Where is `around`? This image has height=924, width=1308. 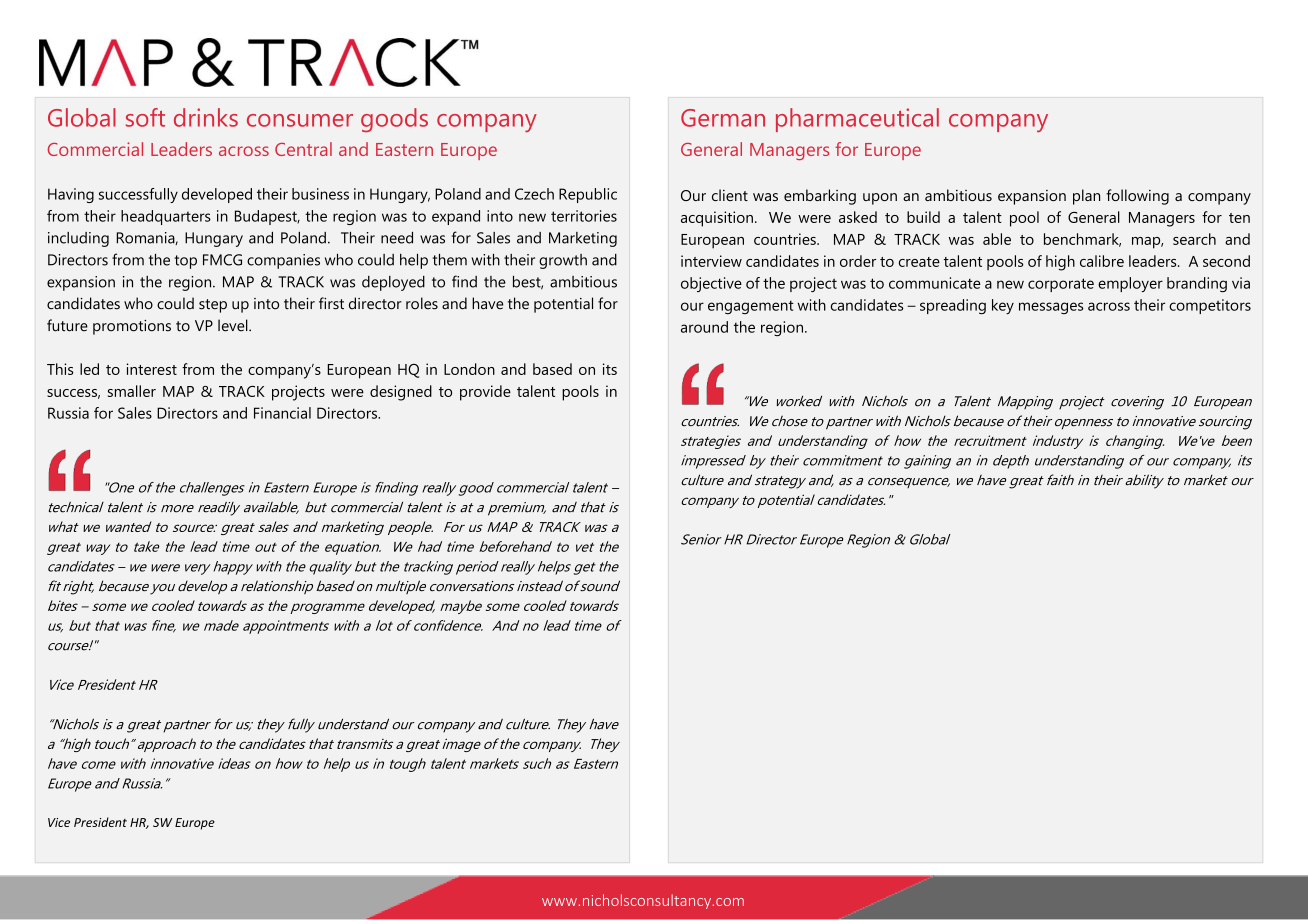 around is located at coordinates (704, 327).
